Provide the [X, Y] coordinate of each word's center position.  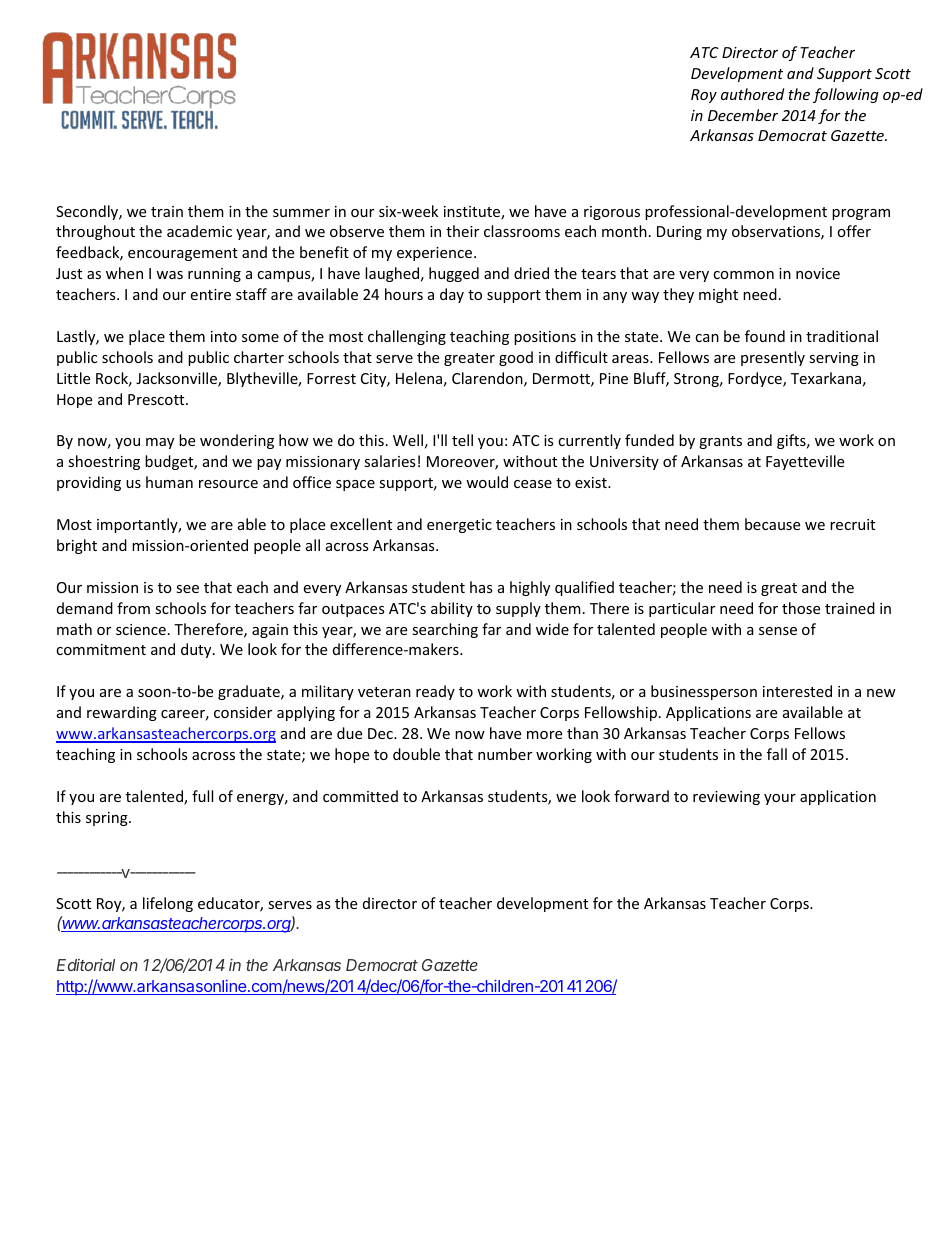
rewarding [122, 713]
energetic [459, 526]
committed [360, 796]
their [462, 231]
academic [199, 231]
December [743, 115]
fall [777, 754]
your [780, 799]
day [452, 295]
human [169, 482]
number [505, 754]
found [765, 336]
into [224, 336]
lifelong [168, 904]
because [772, 524]
